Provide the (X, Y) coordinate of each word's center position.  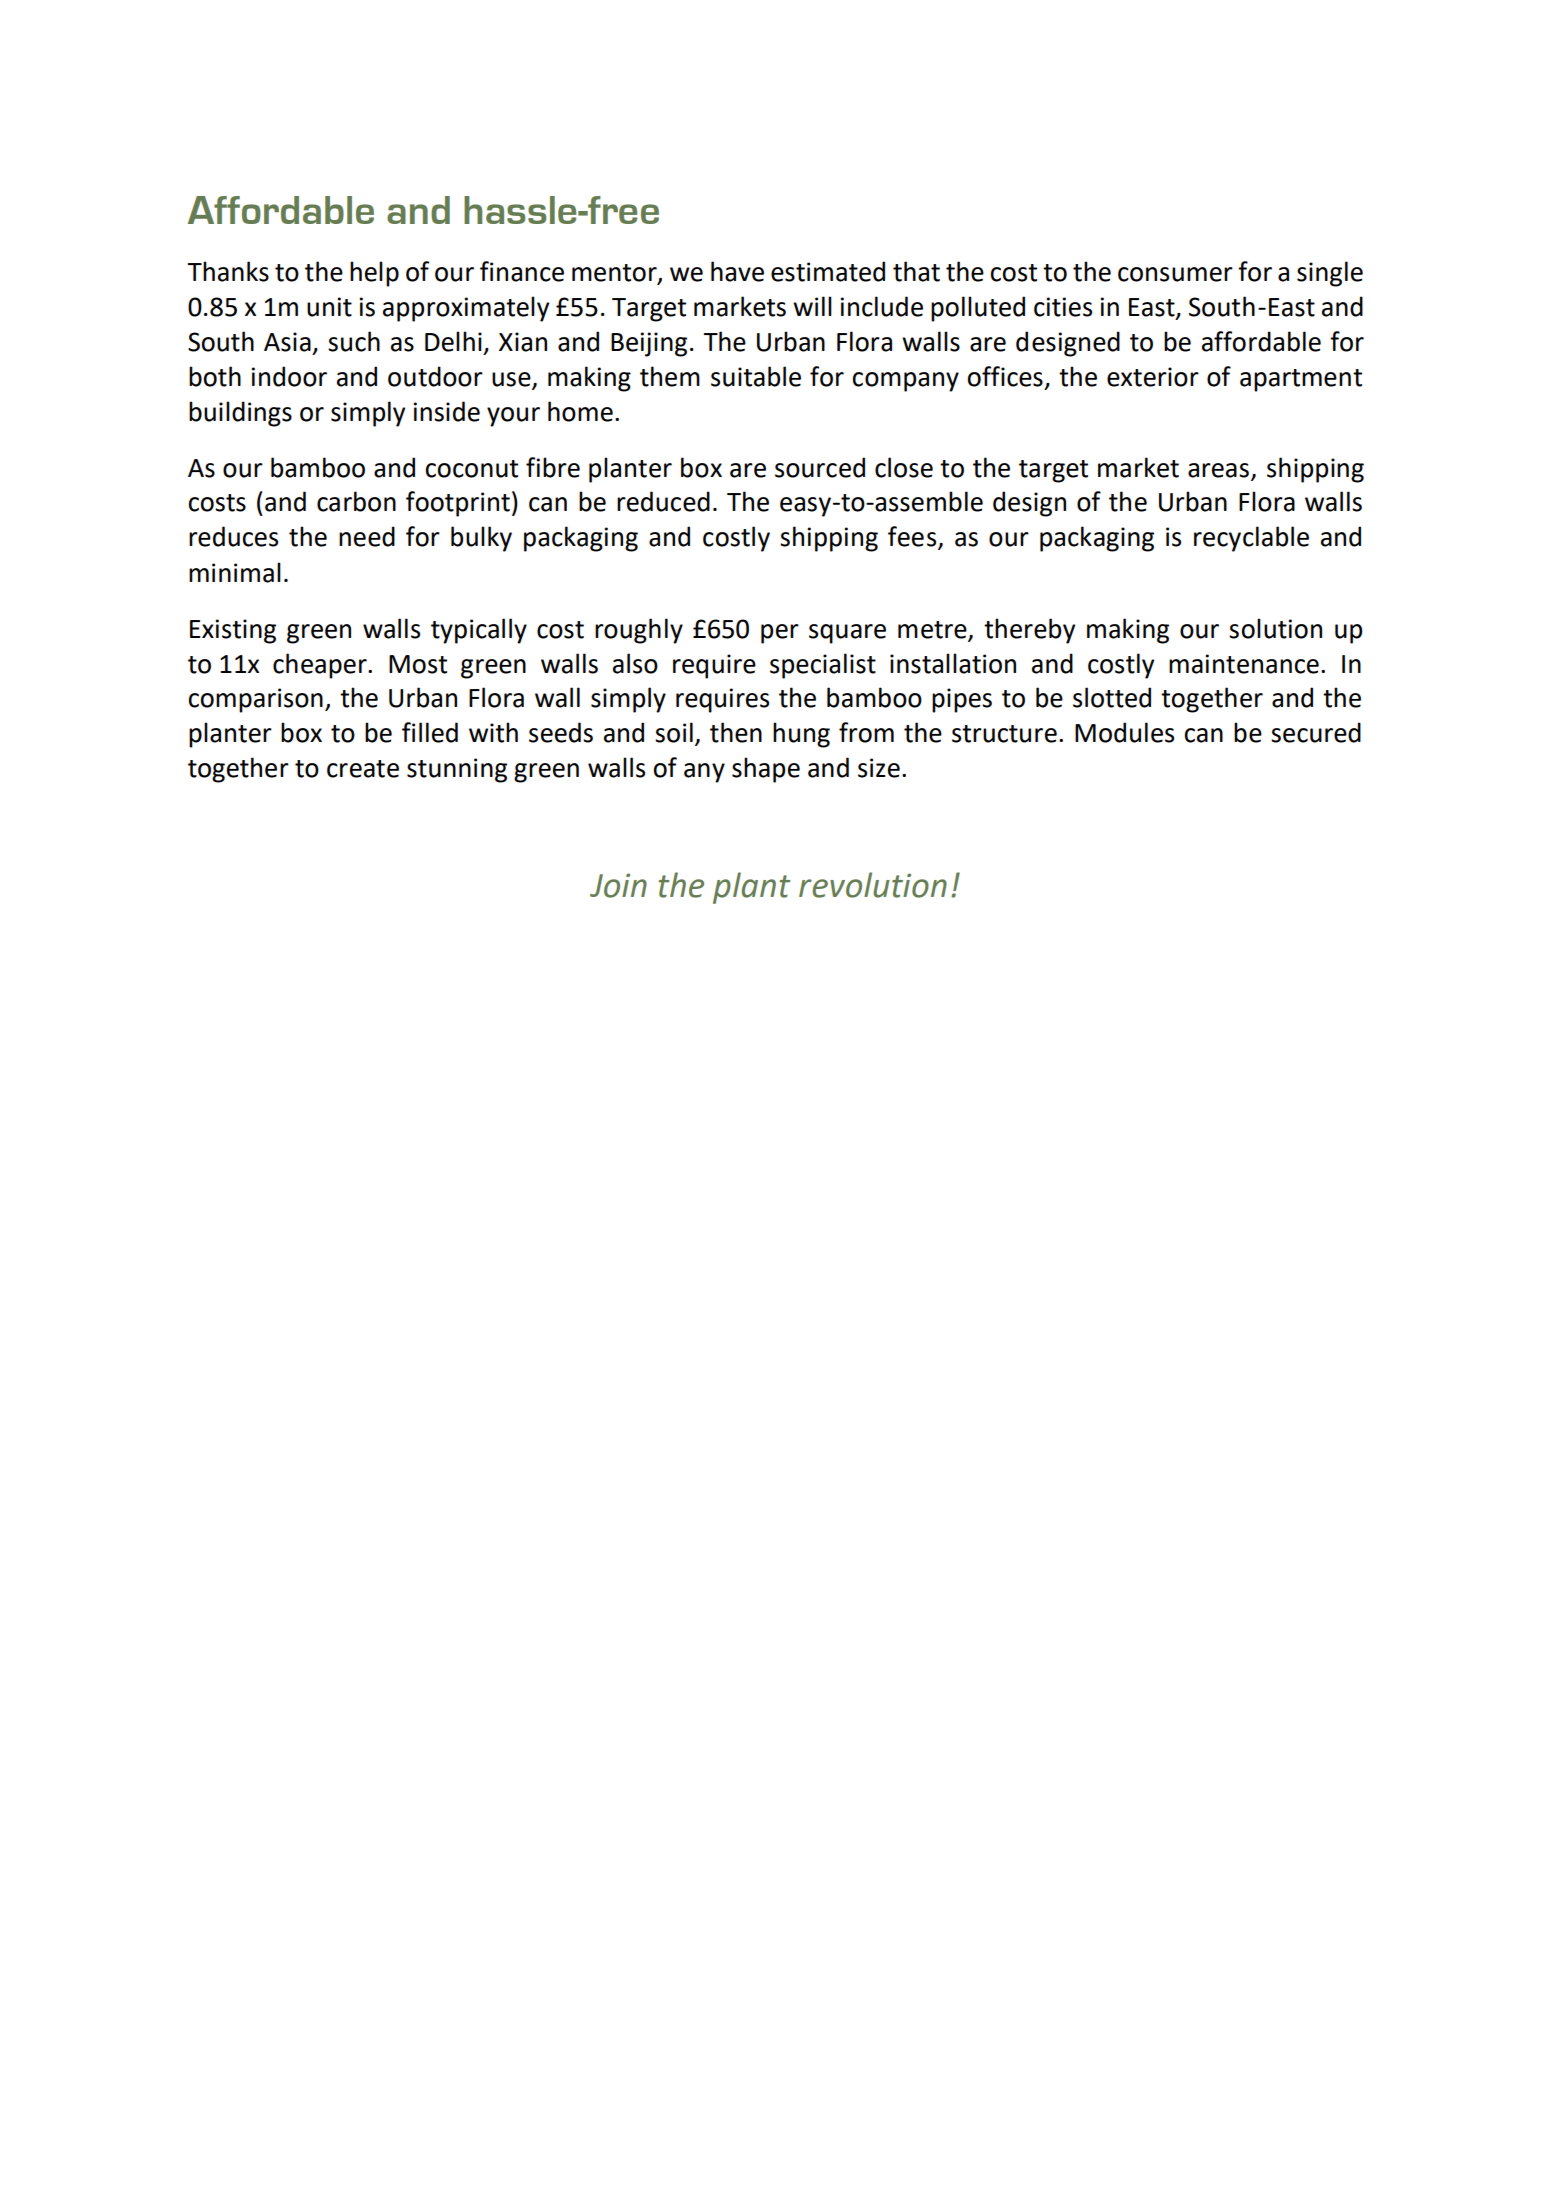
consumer (1175, 274)
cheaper (321, 666)
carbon (356, 501)
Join (618, 885)
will (812, 306)
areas (1218, 470)
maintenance (1244, 664)
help (374, 274)
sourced (820, 467)
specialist (823, 666)
